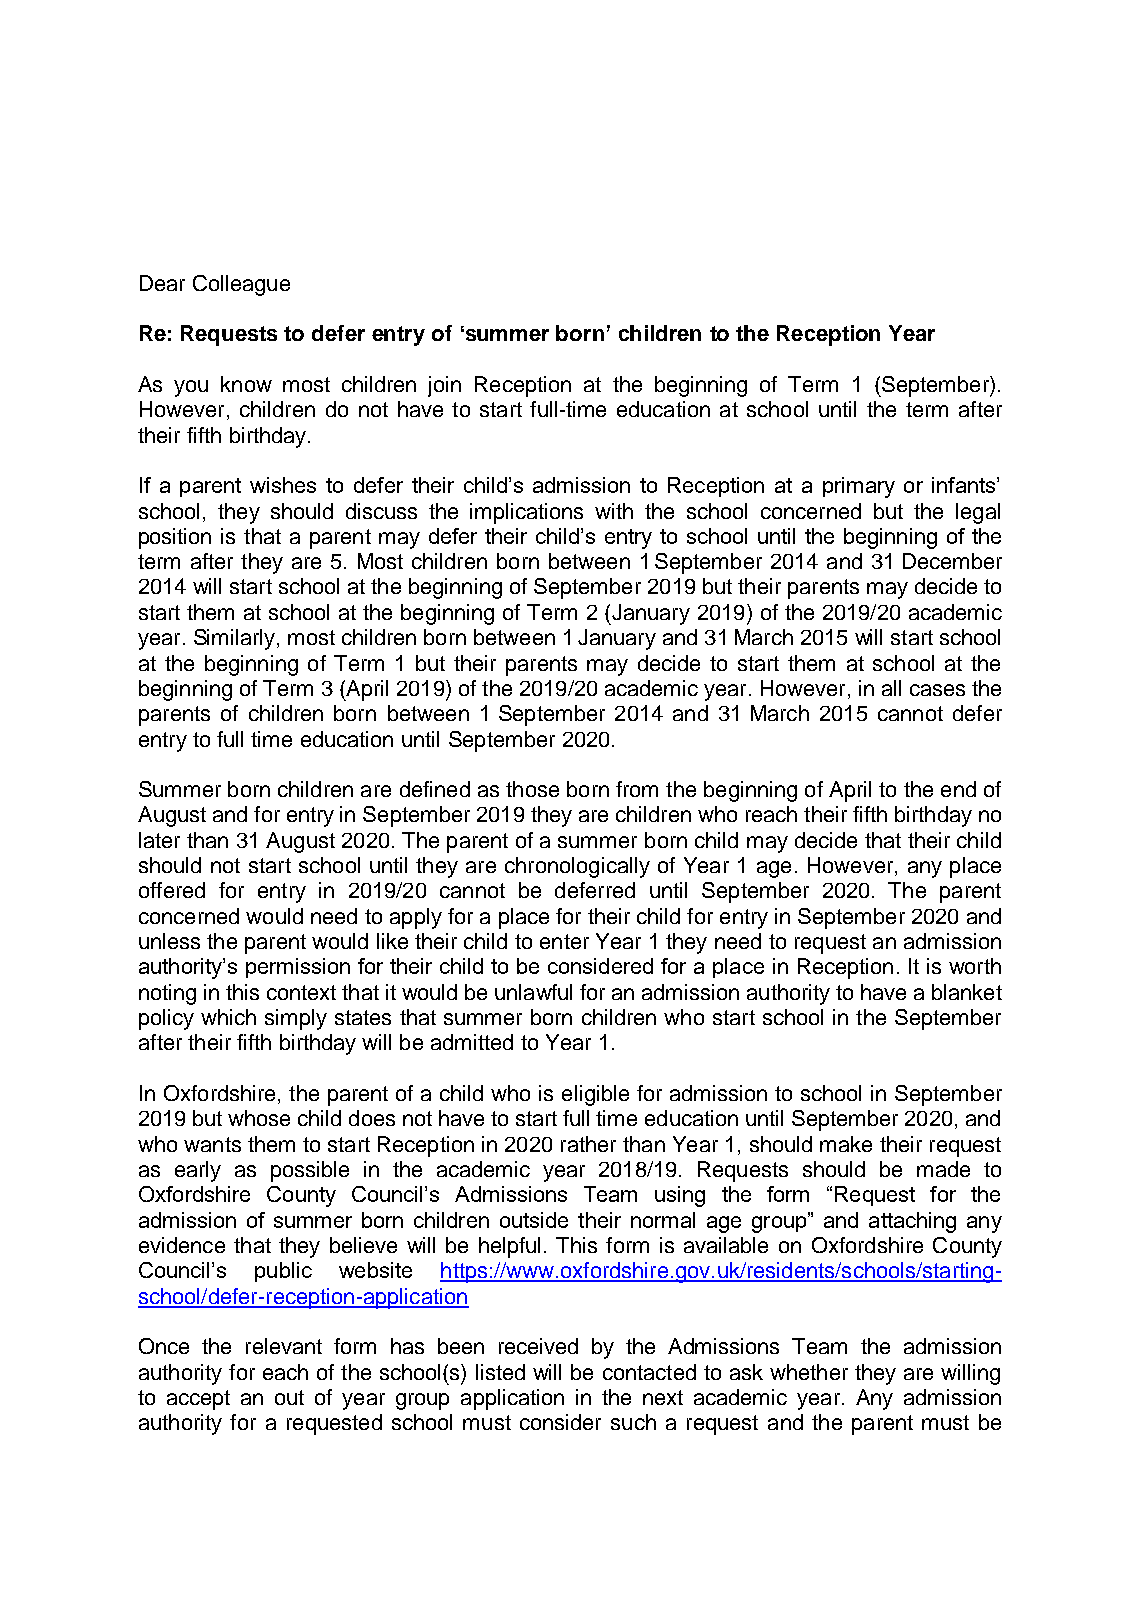 The height and width of the image is (1612, 1140). Describe the element at coordinates (533, 992) in the image. I see `unlawful` at that location.
